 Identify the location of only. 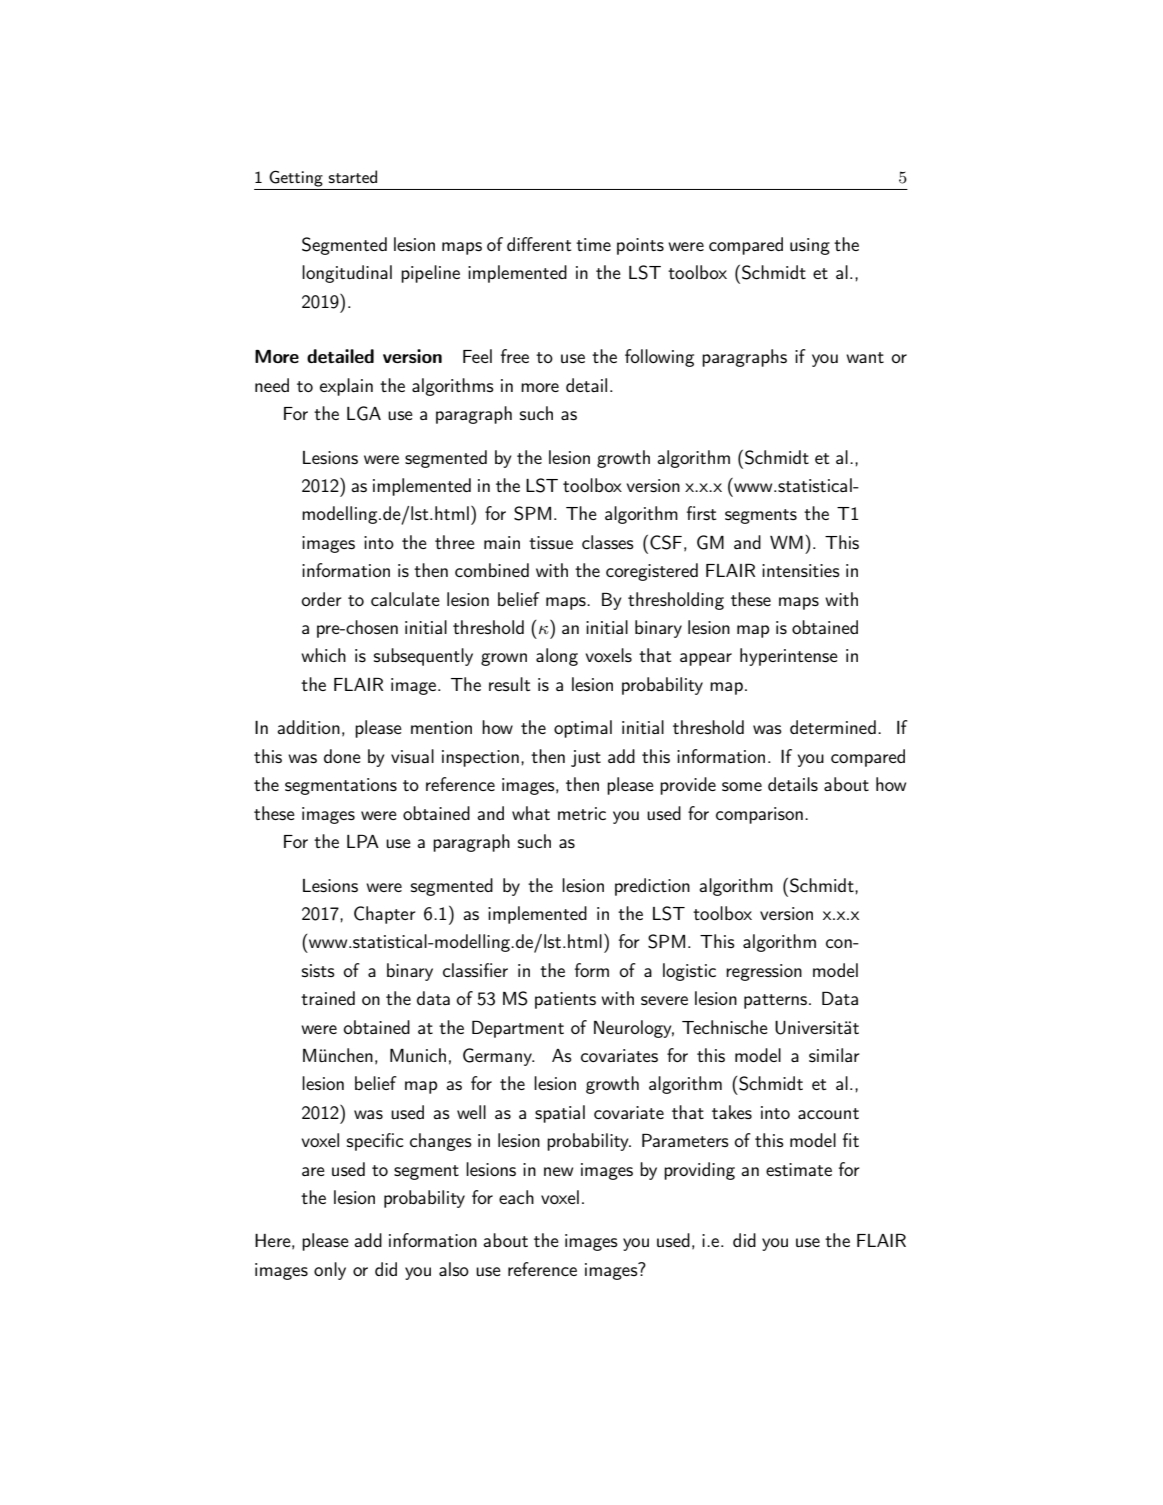
(330, 1271).
